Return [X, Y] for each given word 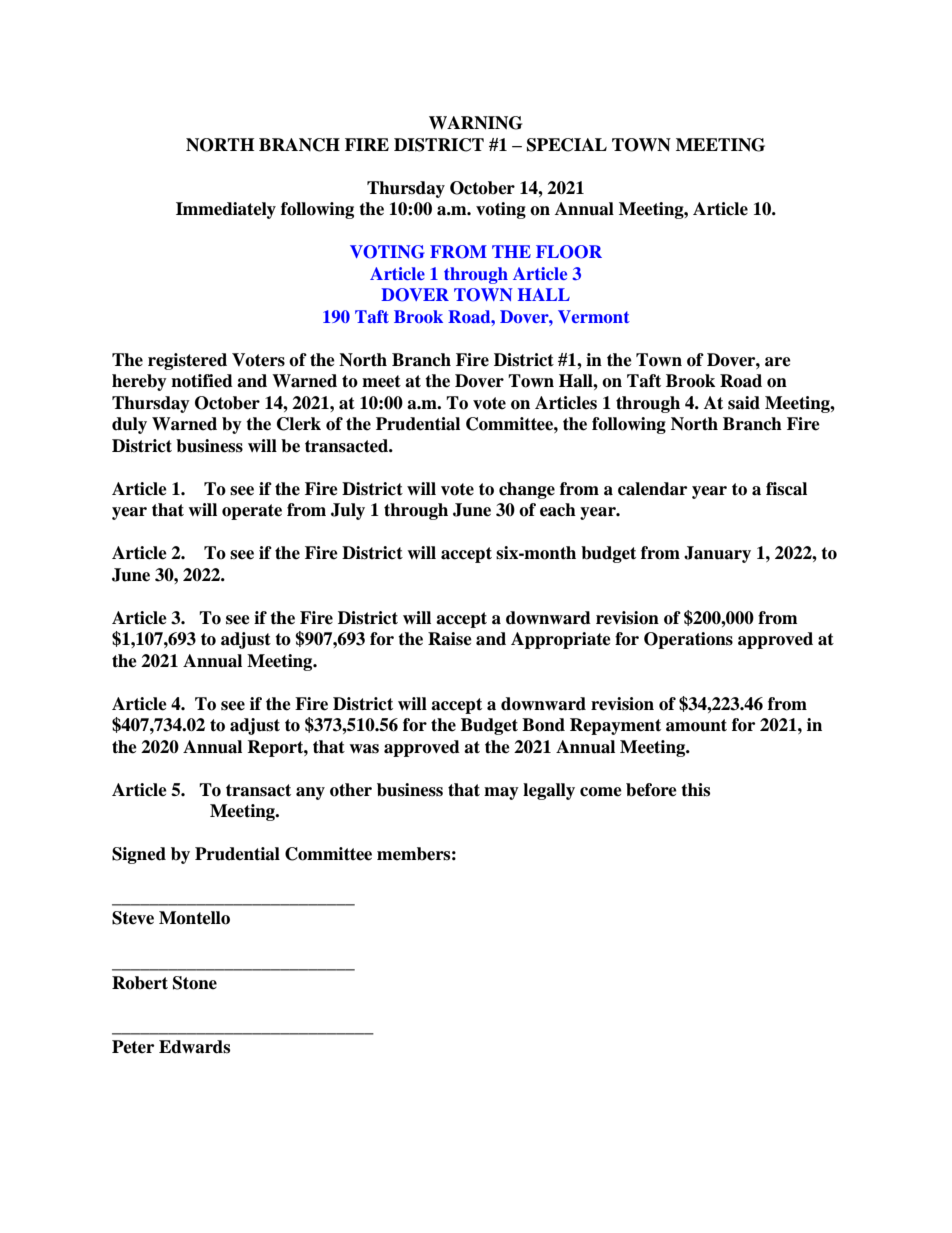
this [695, 790]
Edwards [194, 1047]
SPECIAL [567, 145]
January [717, 554]
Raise [450, 639]
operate [252, 512]
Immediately [226, 210]
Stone [195, 983]
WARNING [475, 123]
